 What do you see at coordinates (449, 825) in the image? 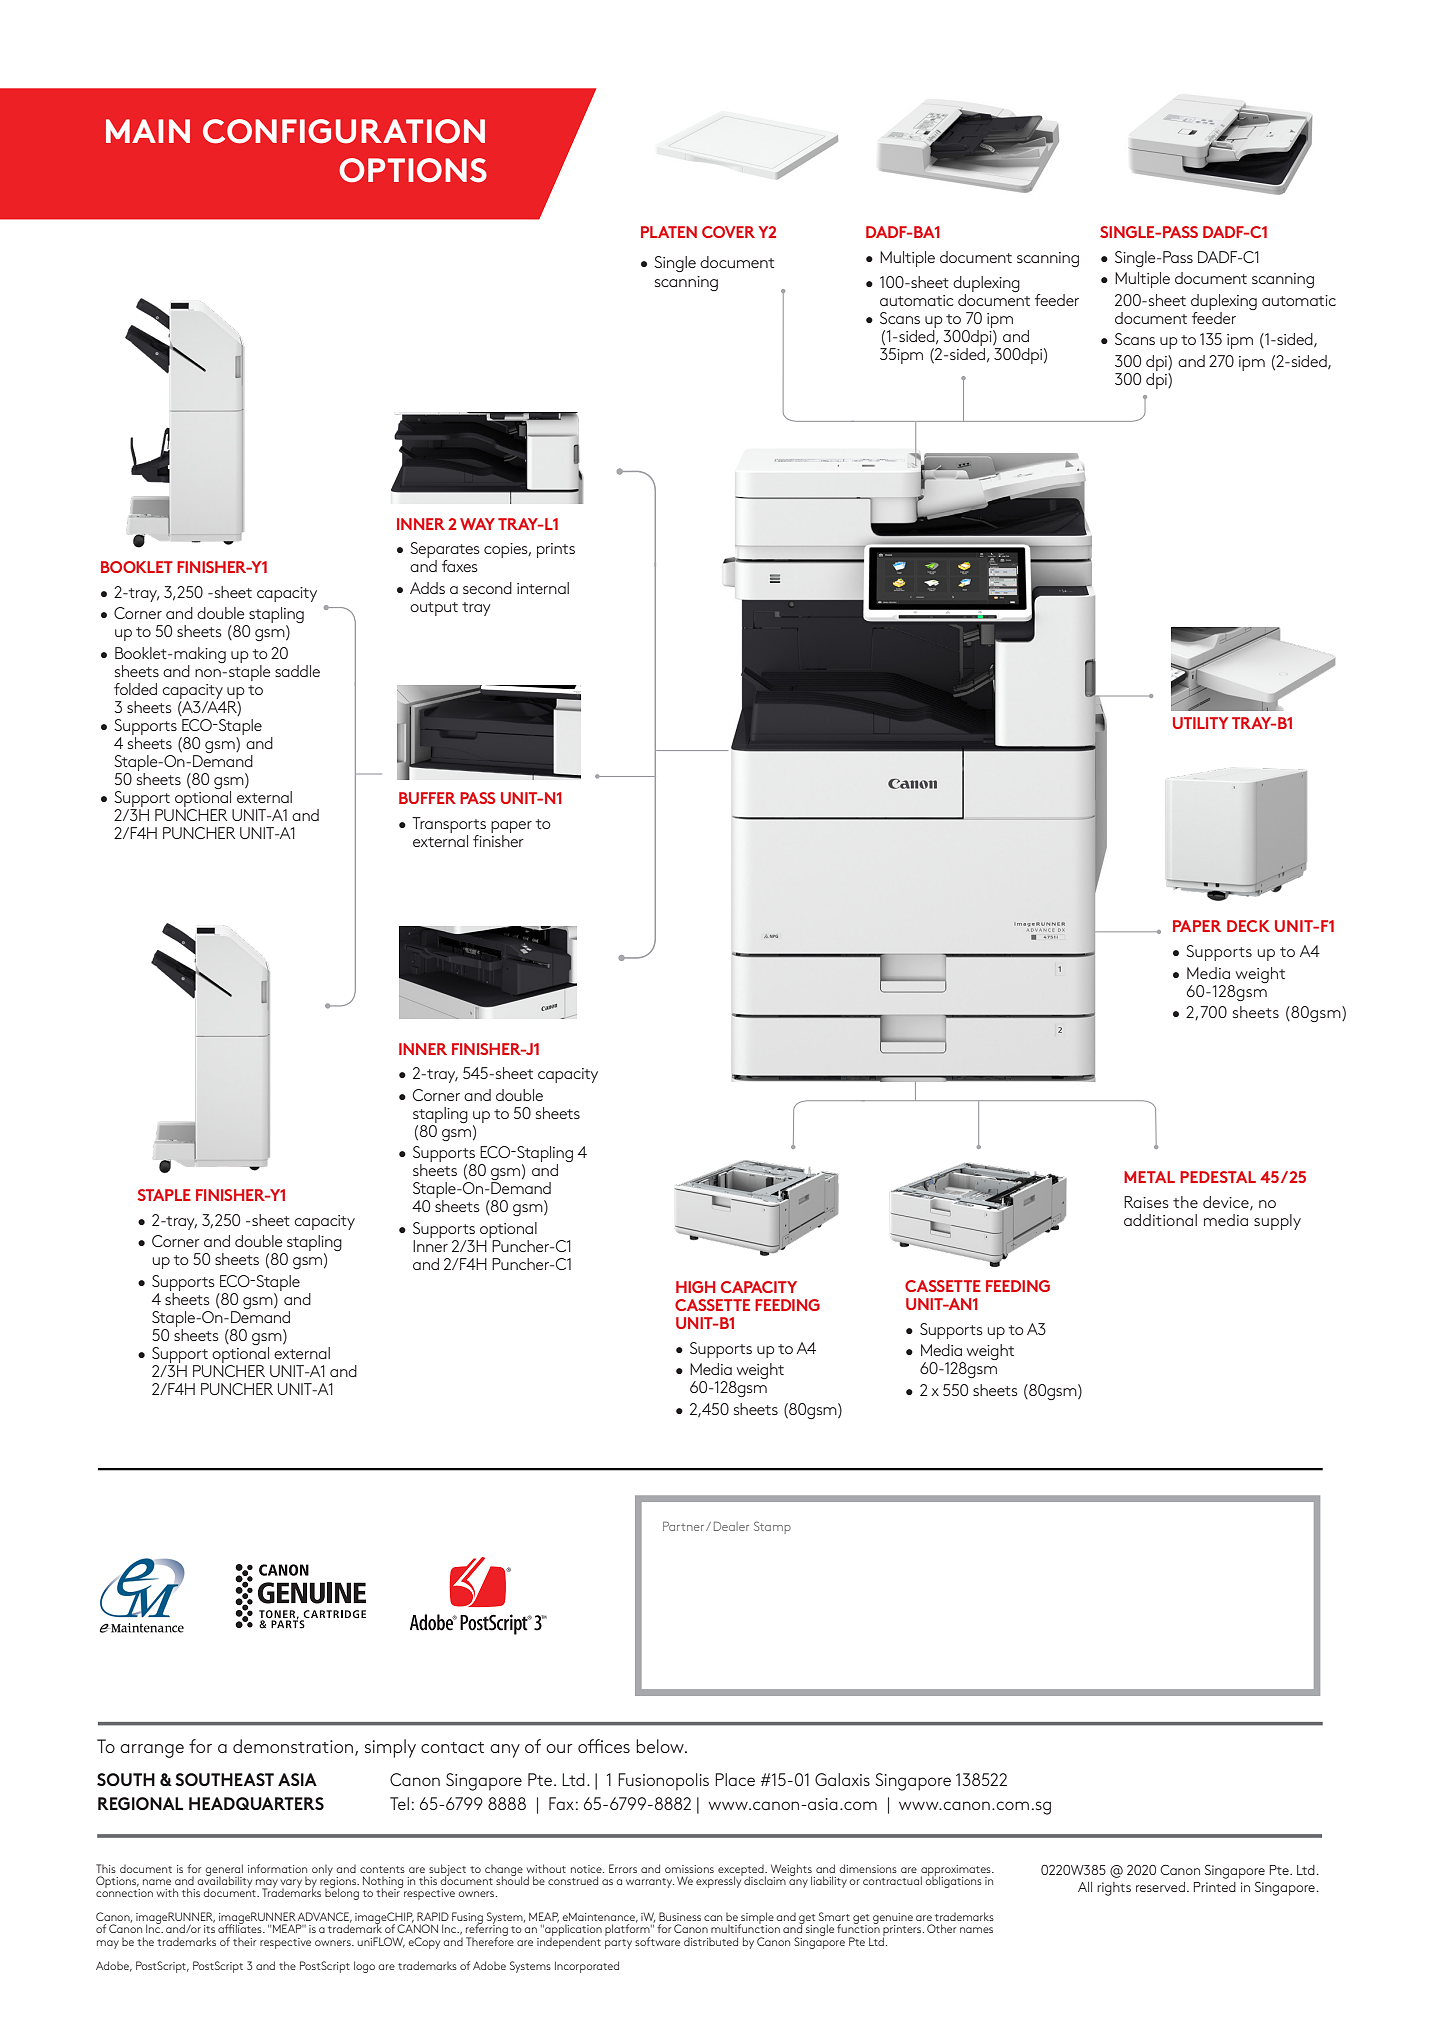
I see `Transports` at bounding box center [449, 825].
